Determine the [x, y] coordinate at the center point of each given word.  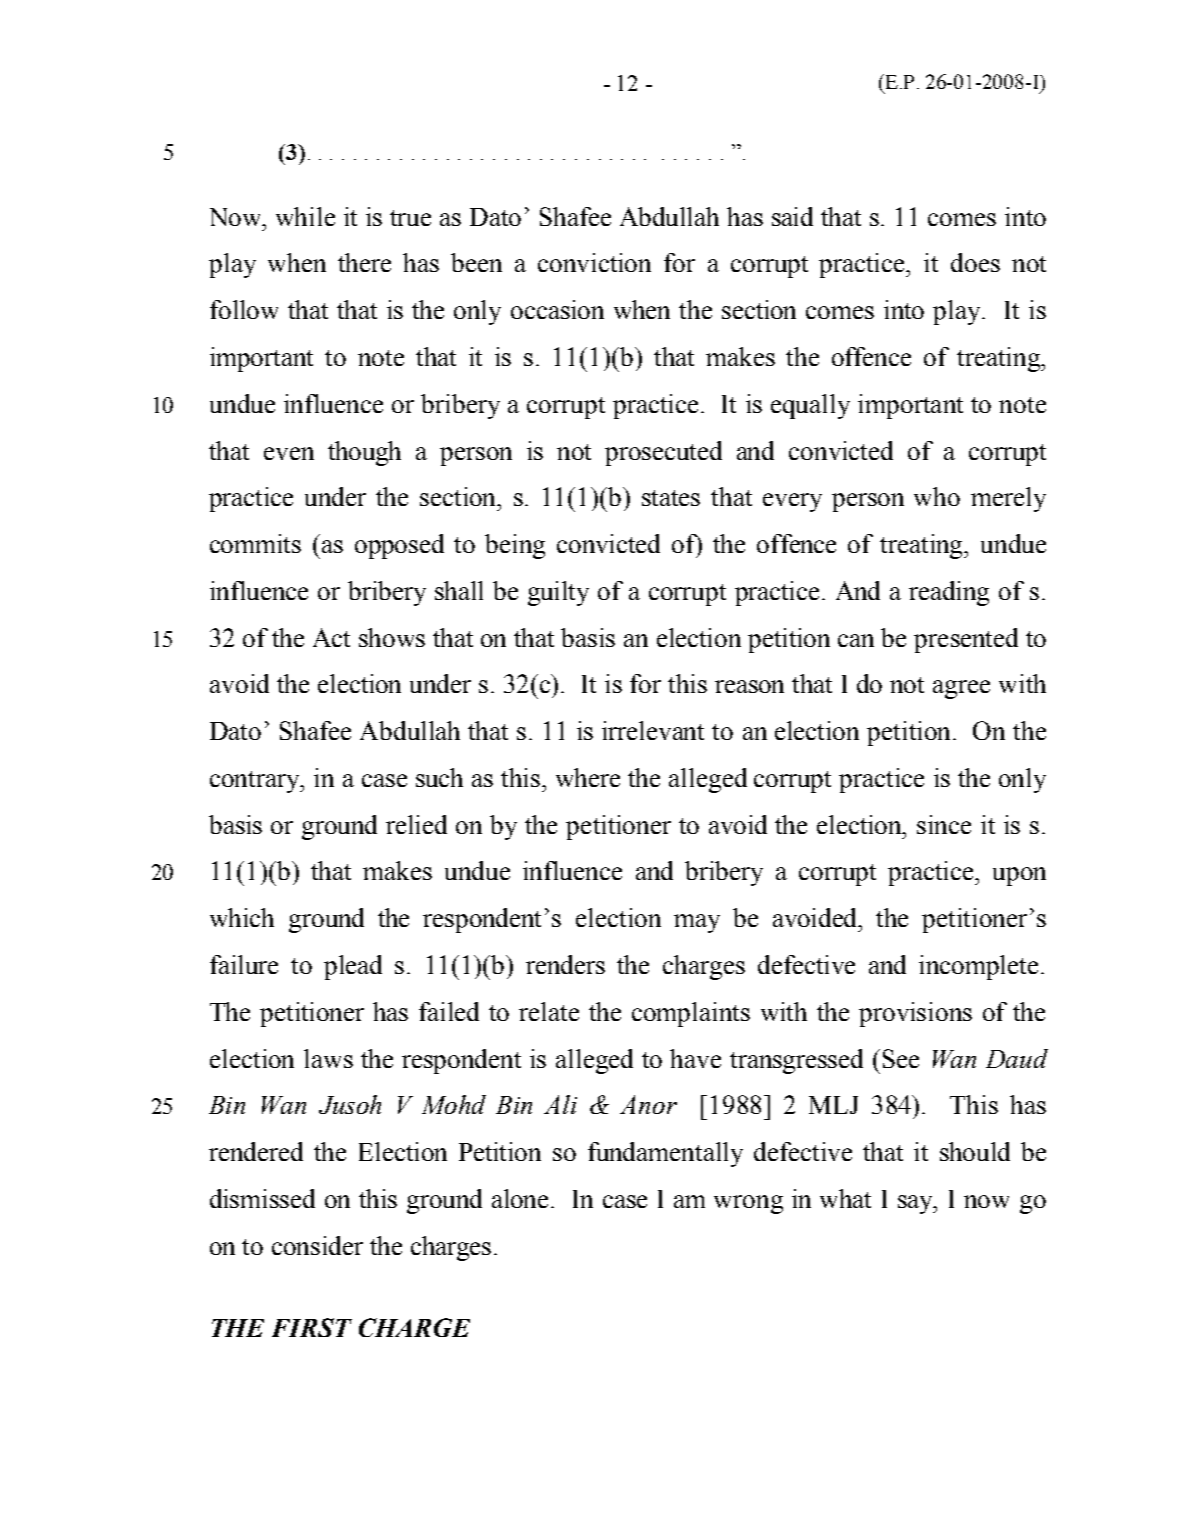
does [975, 262]
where [588, 777]
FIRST [312, 1327]
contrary [256, 782]
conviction [594, 262]
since [944, 824]
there [364, 262]
